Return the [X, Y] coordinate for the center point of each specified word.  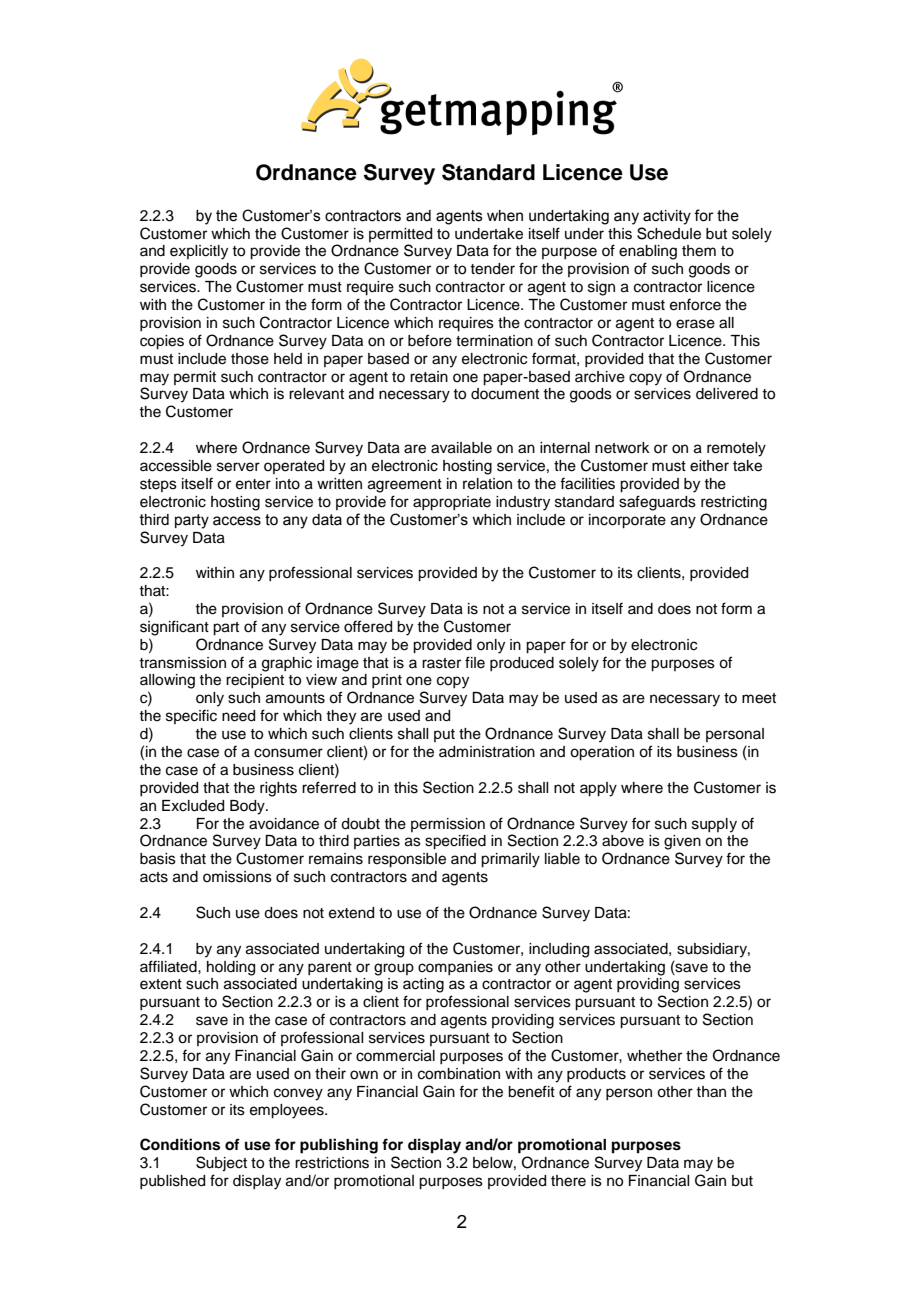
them [699, 251]
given [682, 842]
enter [253, 484]
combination [459, 1074]
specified [455, 842]
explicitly [199, 252]
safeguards [657, 503]
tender [492, 269]
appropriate [452, 503]
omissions [237, 877]
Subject [221, 1164]
